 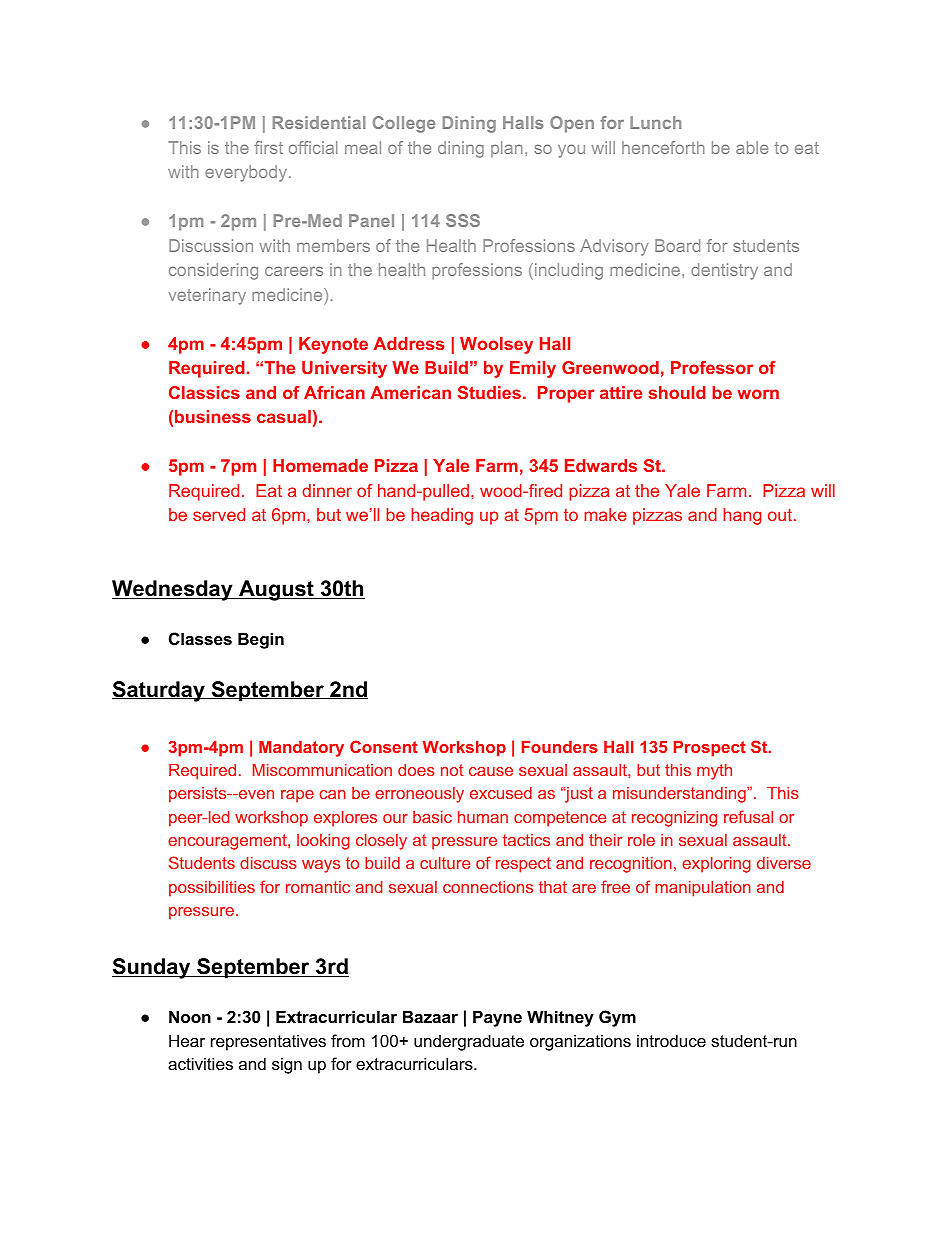 What do you see at coordinates (752, 147) in the page?
I see `able` at bounding box center [752, 147].
